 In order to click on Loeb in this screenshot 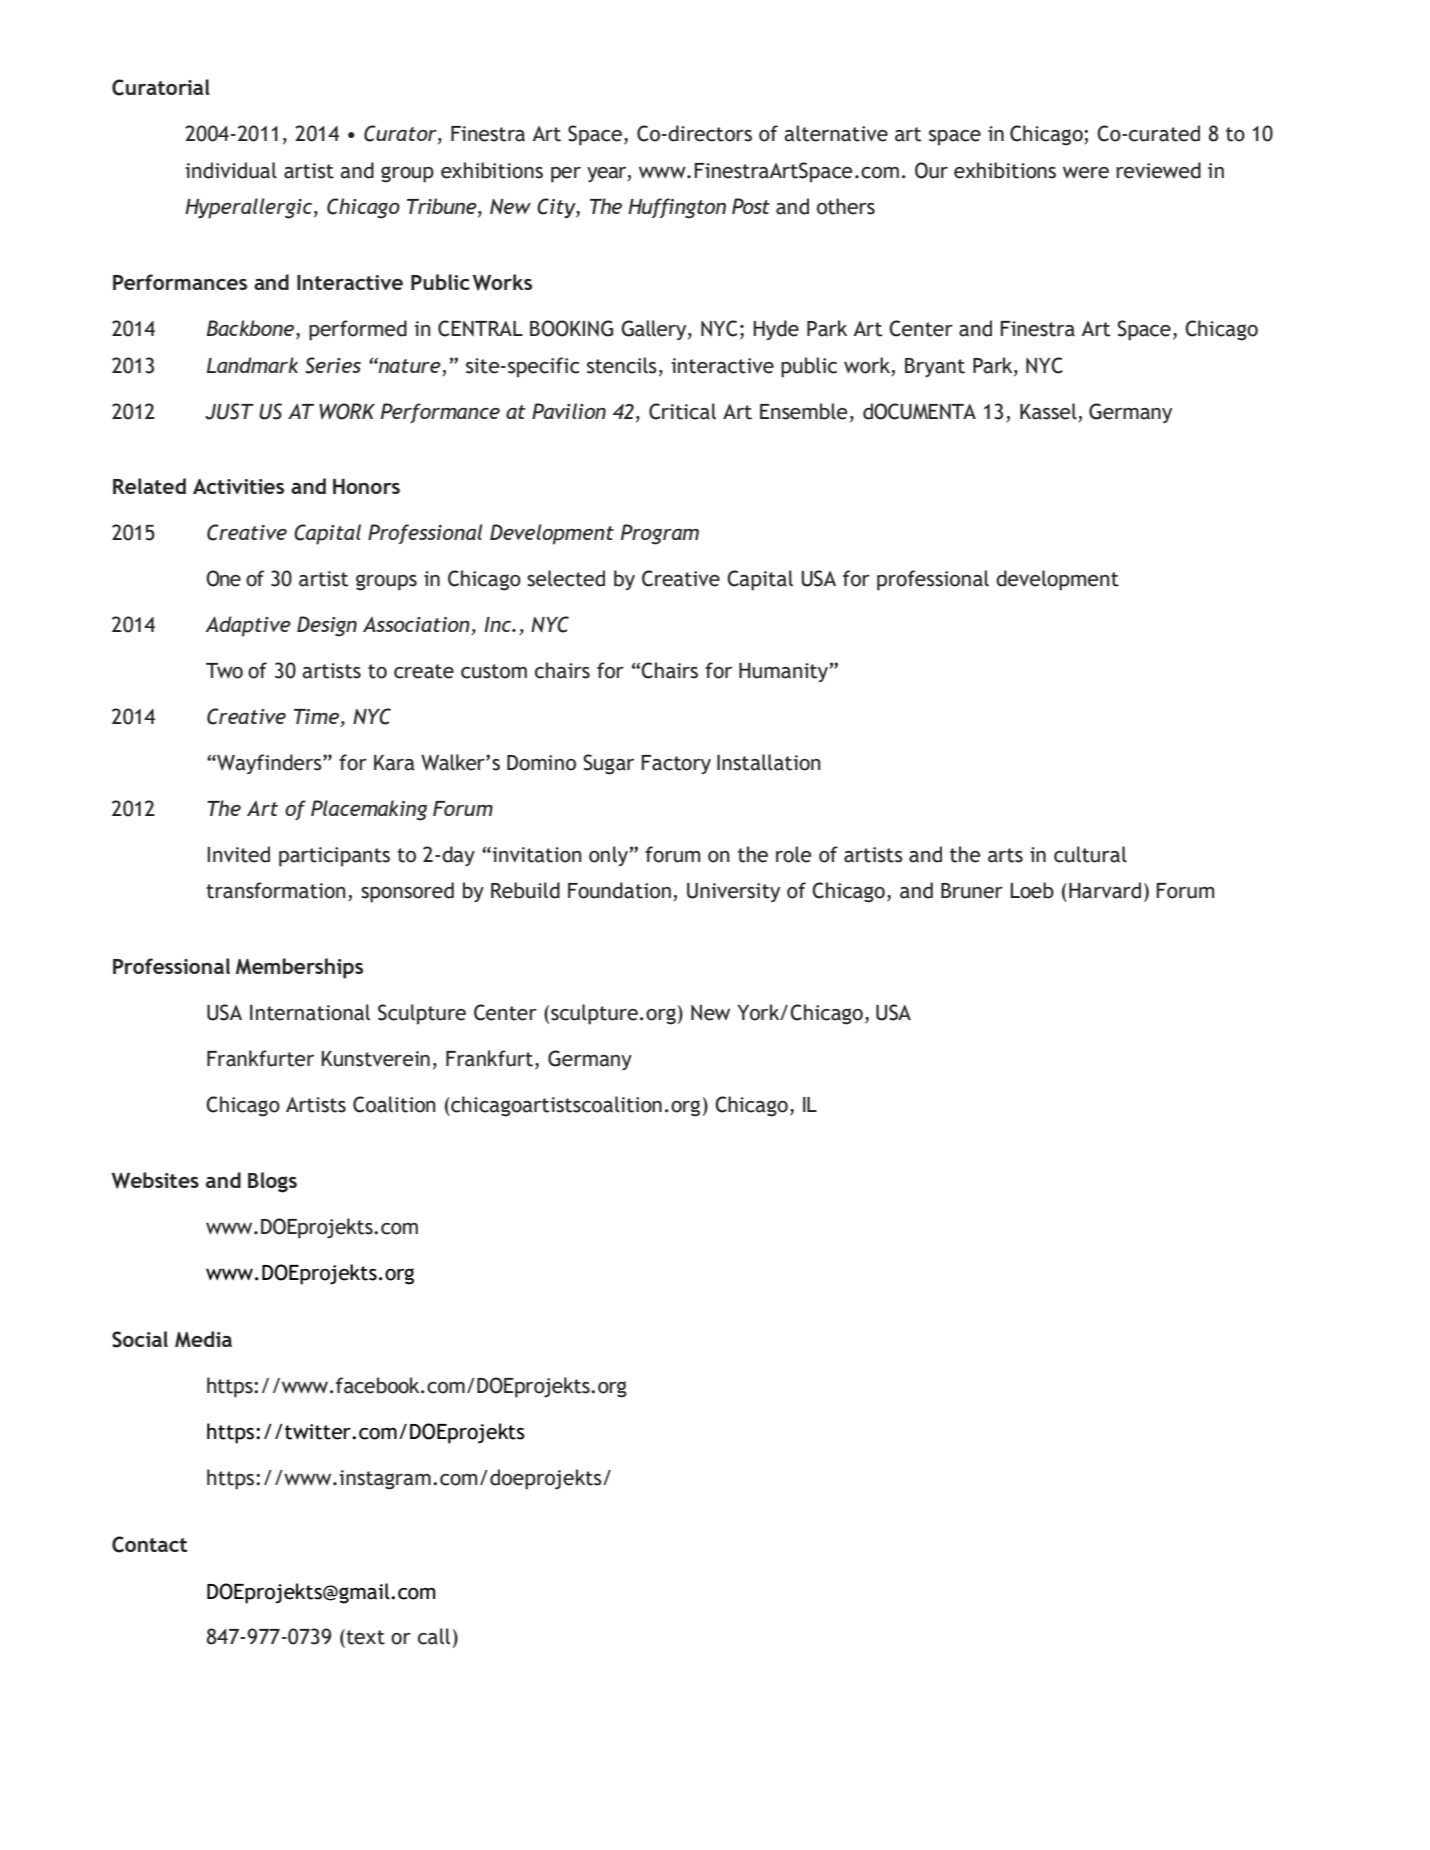, I will do `click(1032, 890)`.
